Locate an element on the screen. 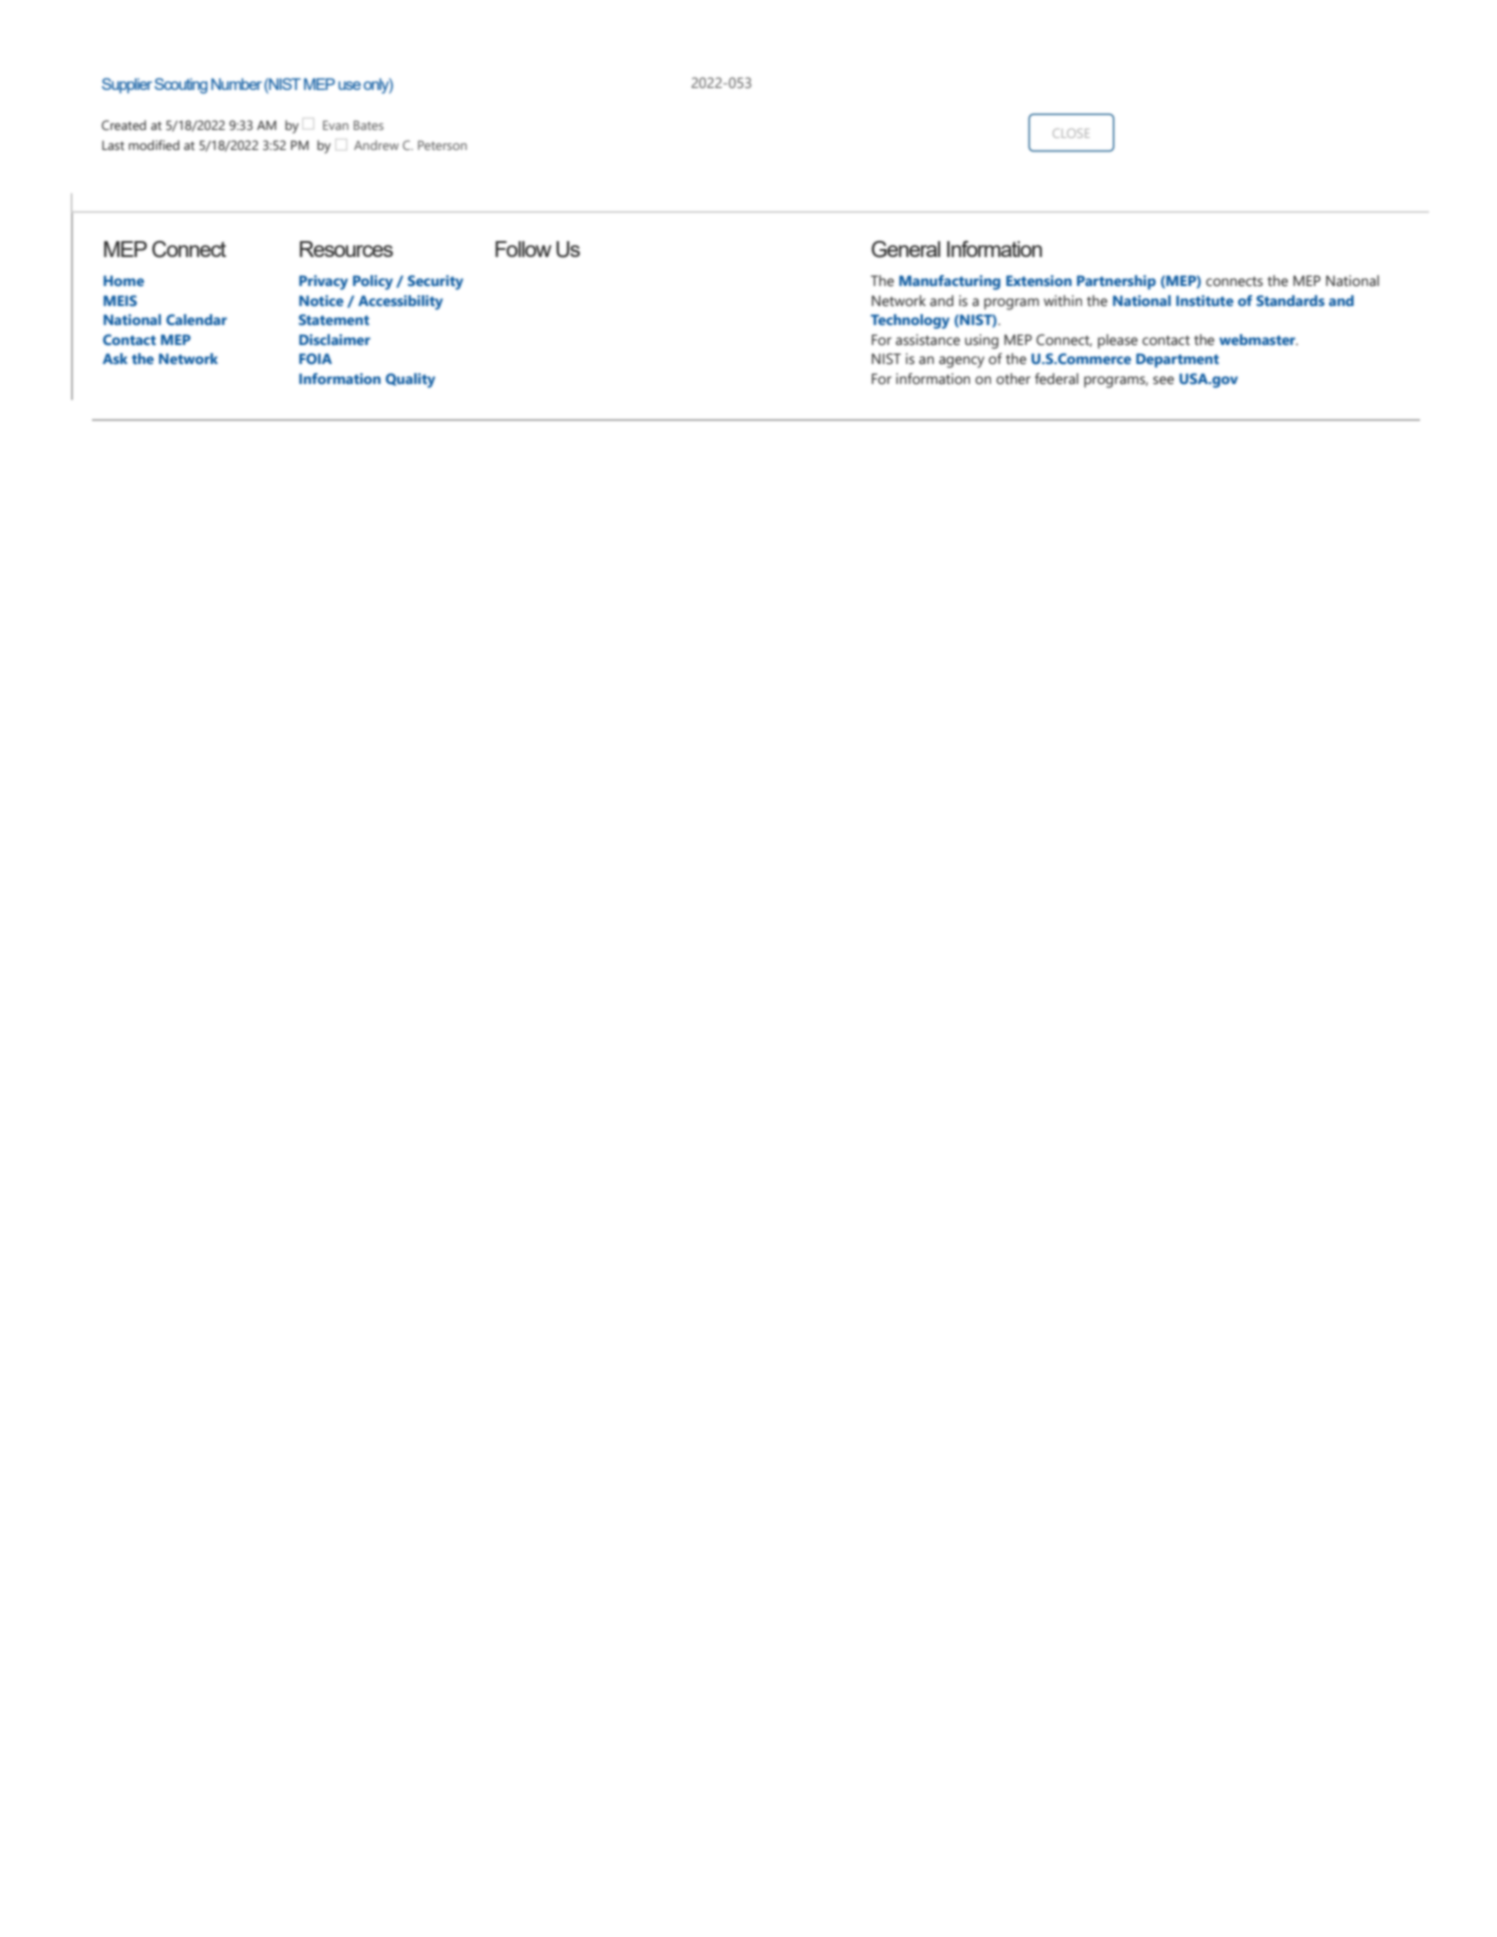 The width and height of the screenshot is (1497, 1937). Follow is located at coordinates (523, 249).
